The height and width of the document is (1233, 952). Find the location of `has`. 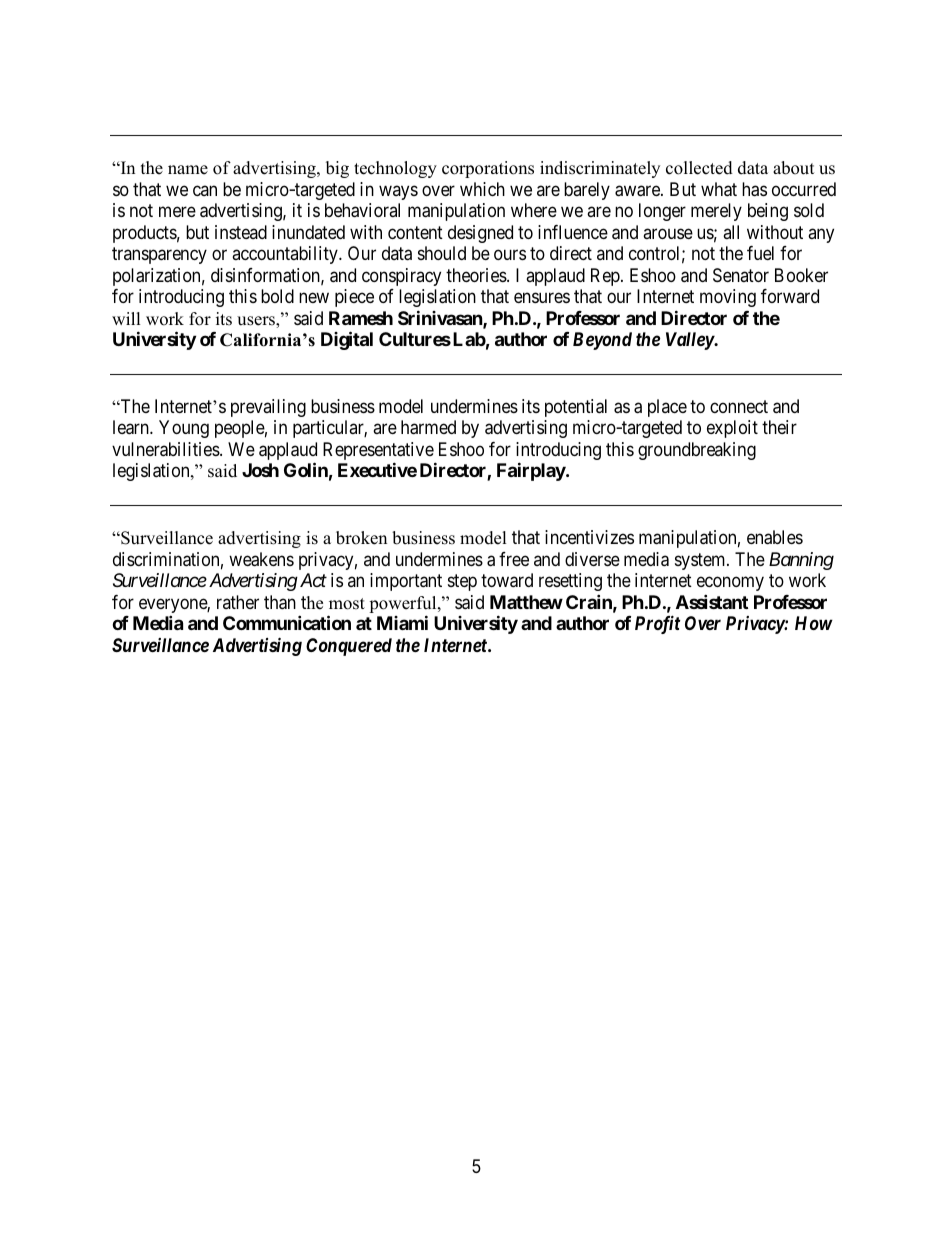

has is located at coordinates (754, 189).
